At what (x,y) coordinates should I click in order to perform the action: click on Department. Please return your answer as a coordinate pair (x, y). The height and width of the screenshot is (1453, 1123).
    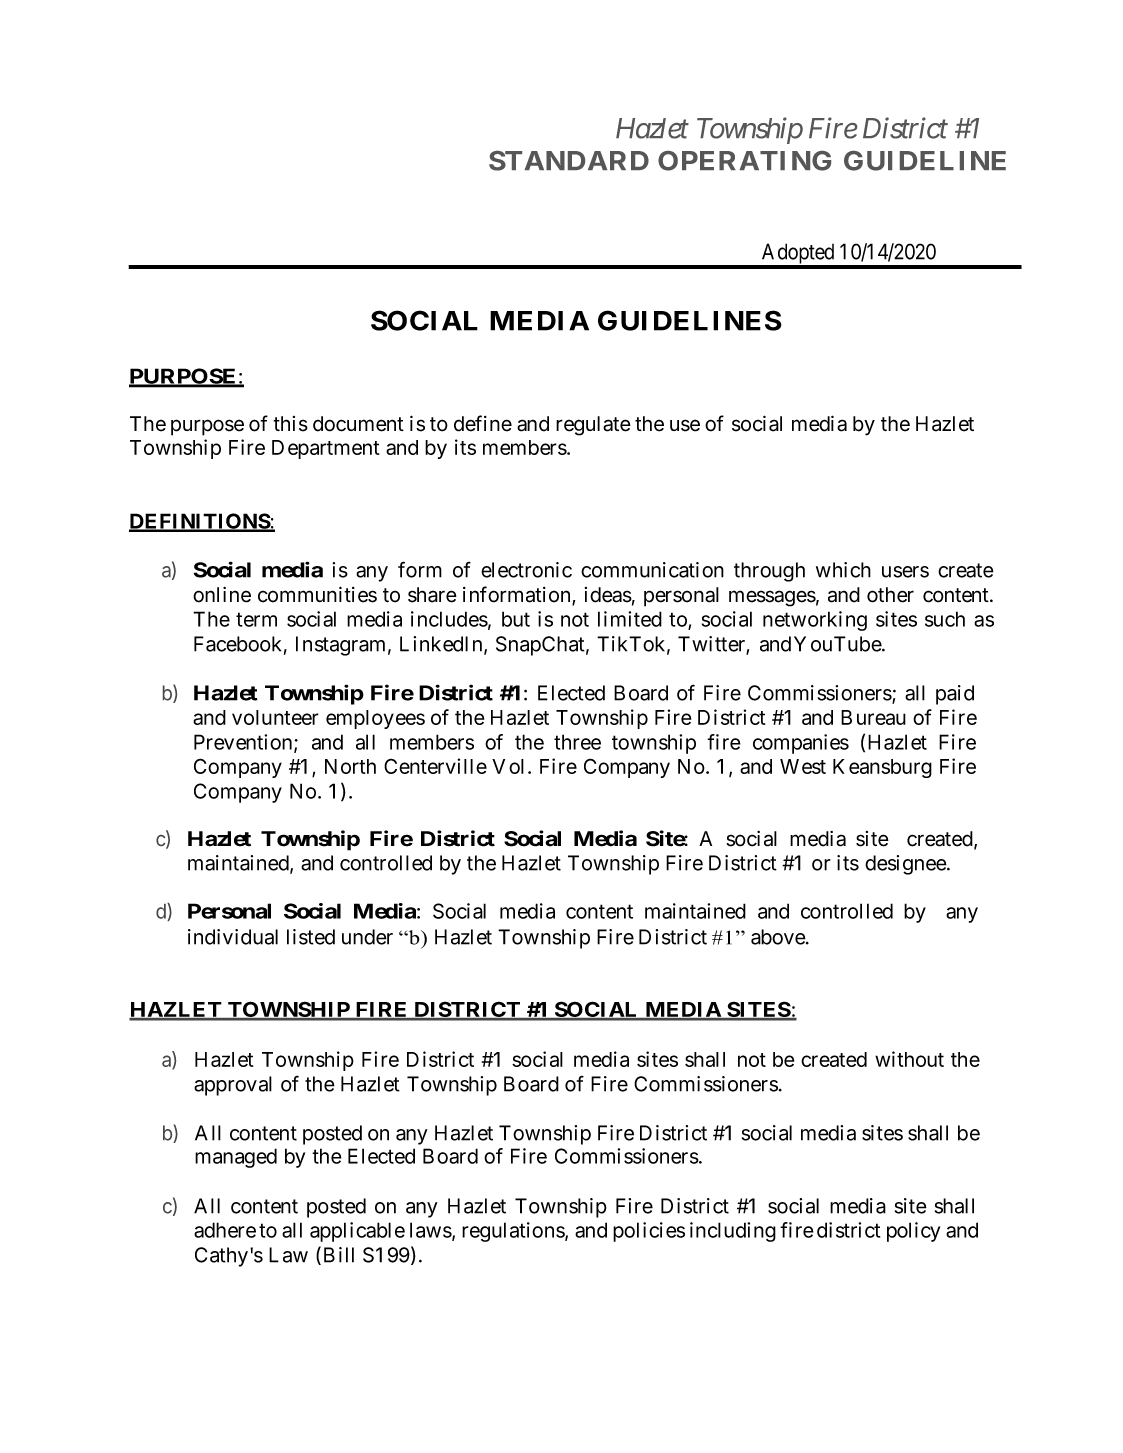
    Looking at the image, I should click on (326, 449).
